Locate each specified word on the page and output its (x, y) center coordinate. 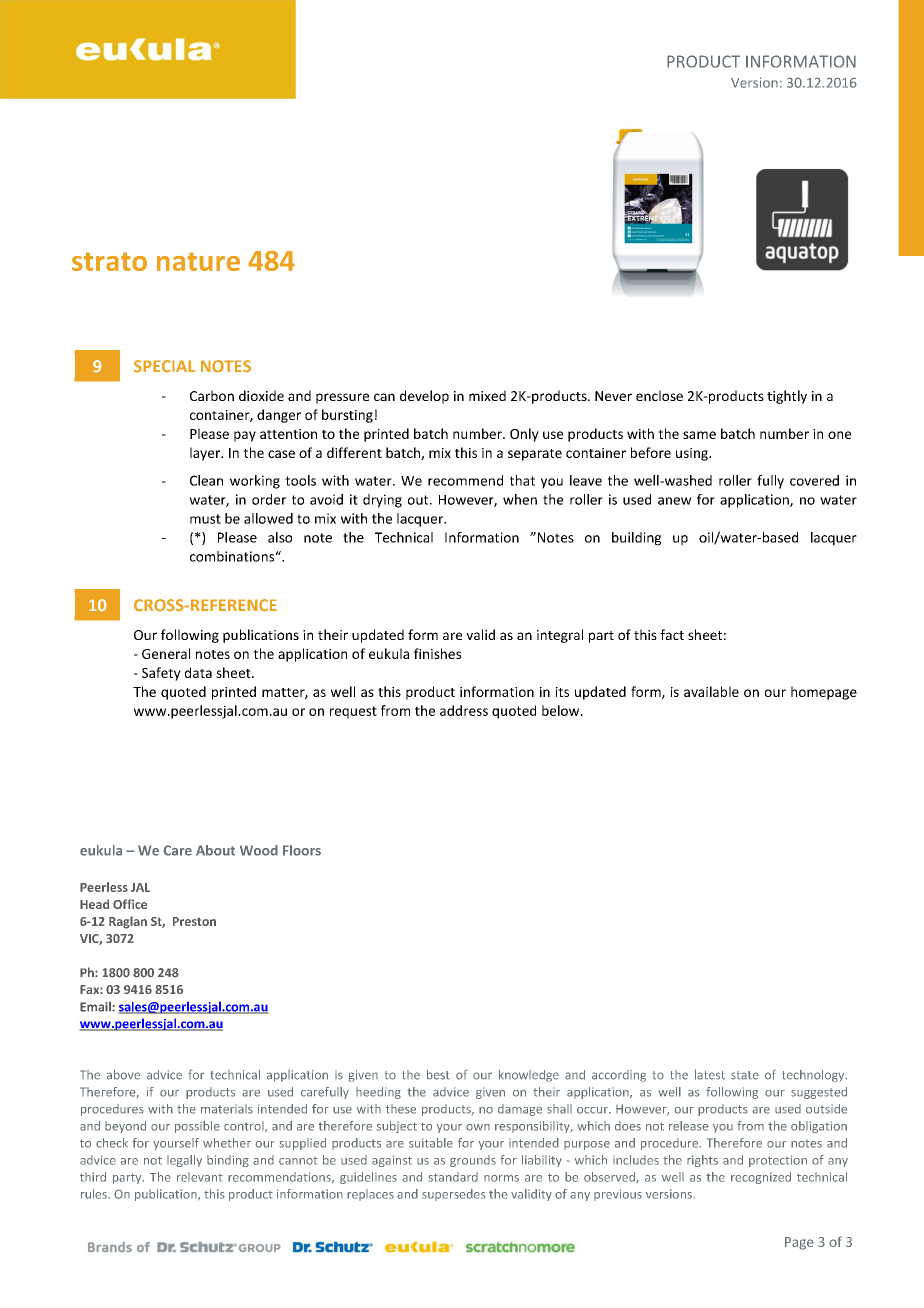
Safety (161, 674)
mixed (487, 395)
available (711, 691)
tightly (787, 397)
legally (184, 1161)
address (464, 710)
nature (198, 261)
